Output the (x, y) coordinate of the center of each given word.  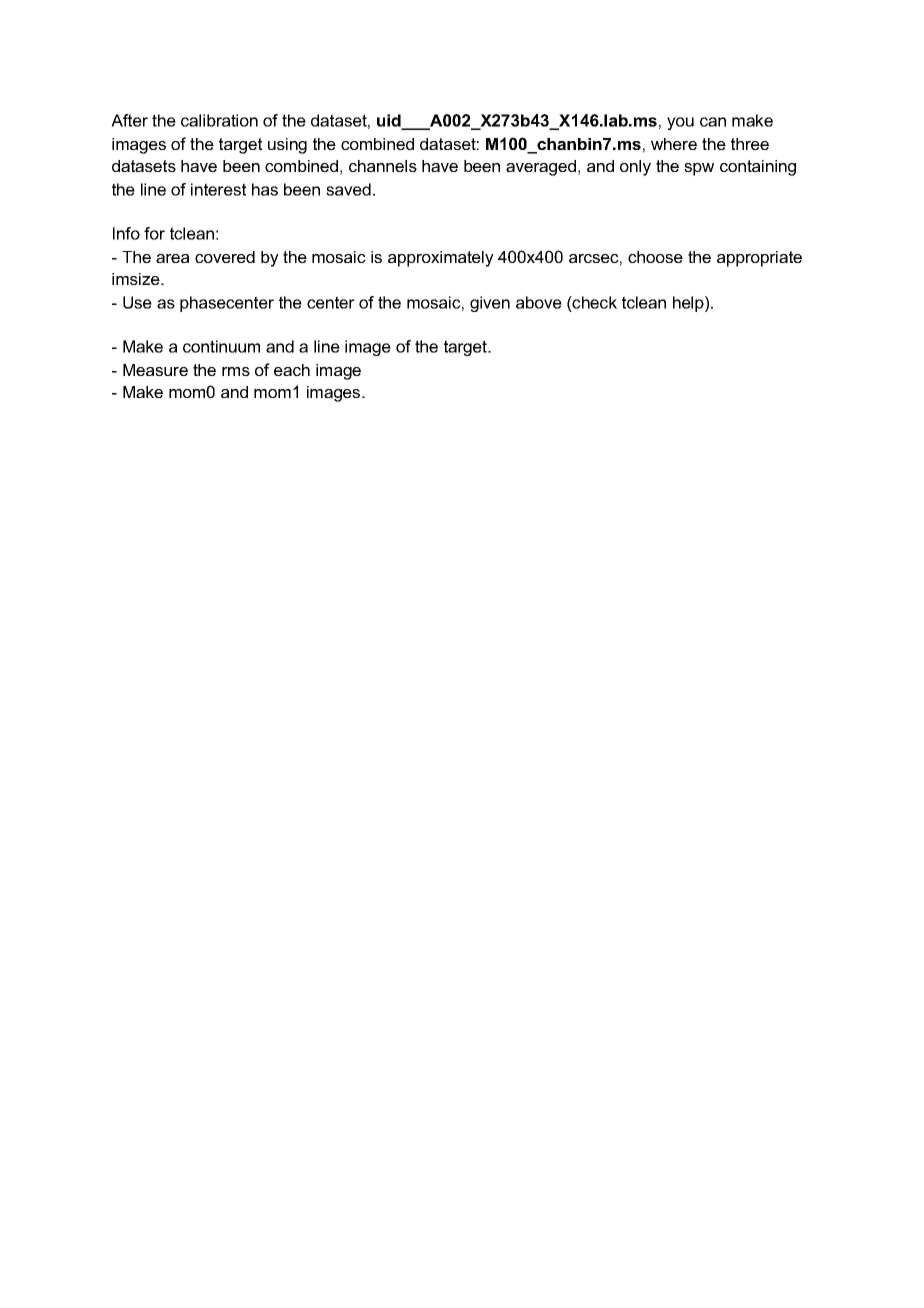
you (680, 123)
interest (218, 189)
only (635, 168)
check (594, 302)
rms (236, 371)
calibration (219, 120)
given (490, 304)
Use (137, 302)
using (287, 146)
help (689, 304)
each (292, 370)
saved (348, 189)
